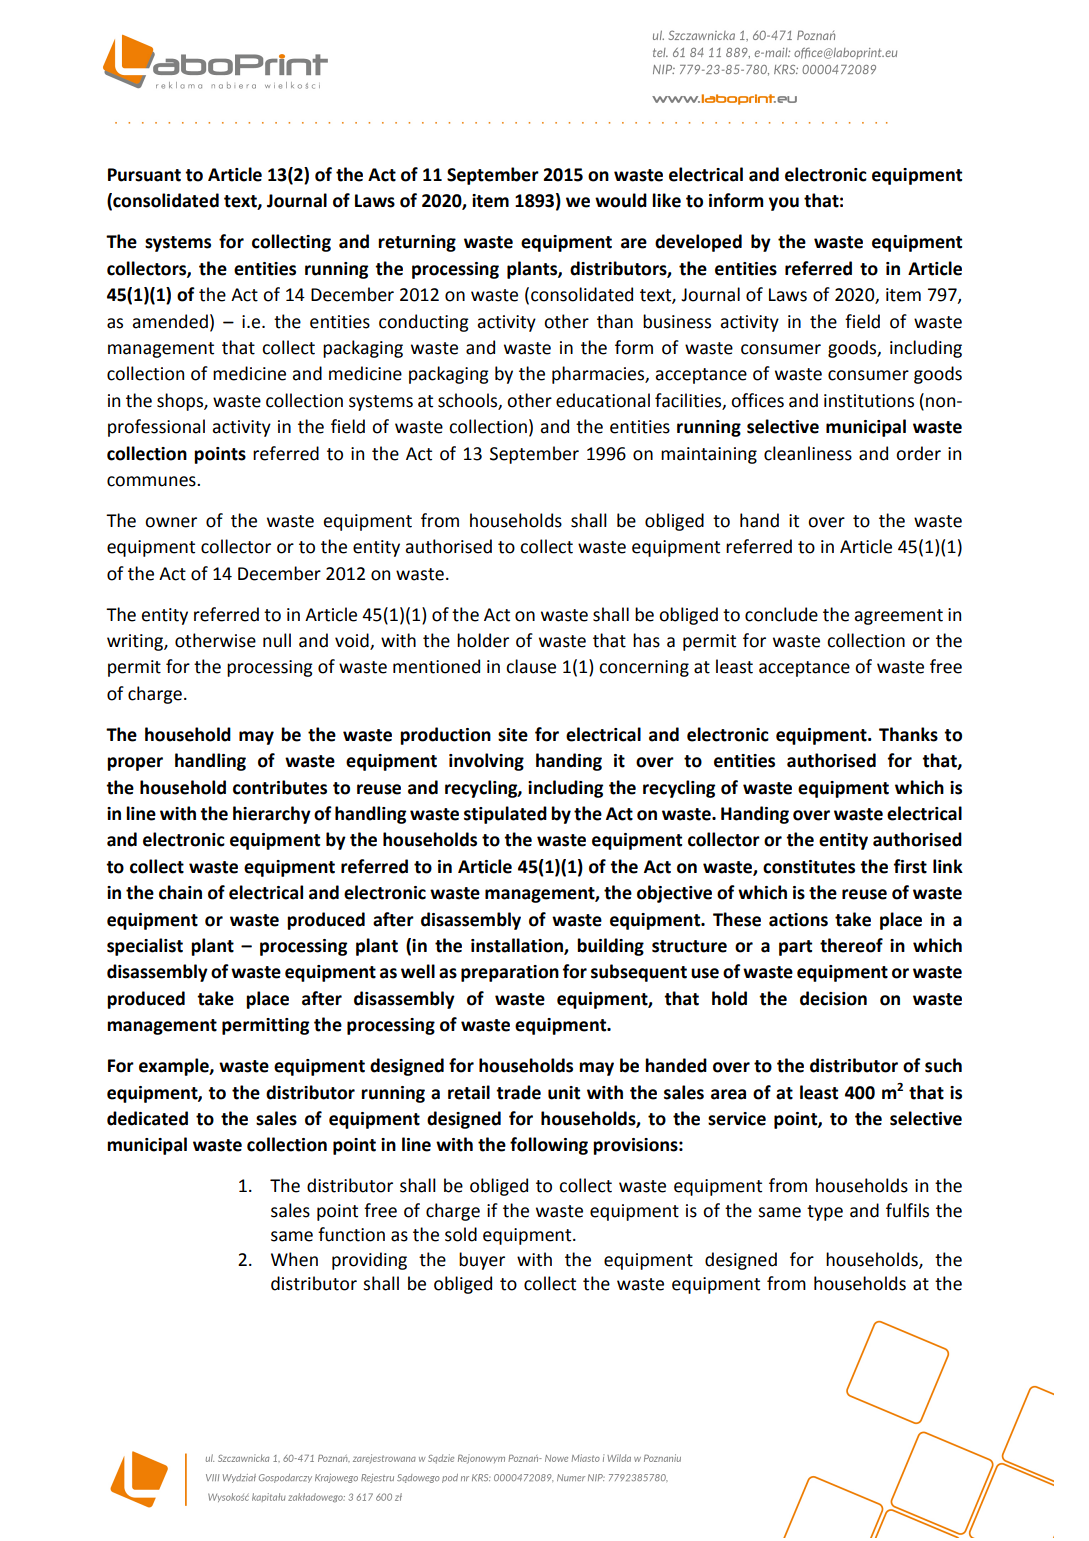  What do you see at coordinates (294, 1259) in the screenshot?
I see `When` at bounding box center [294, 1259].
